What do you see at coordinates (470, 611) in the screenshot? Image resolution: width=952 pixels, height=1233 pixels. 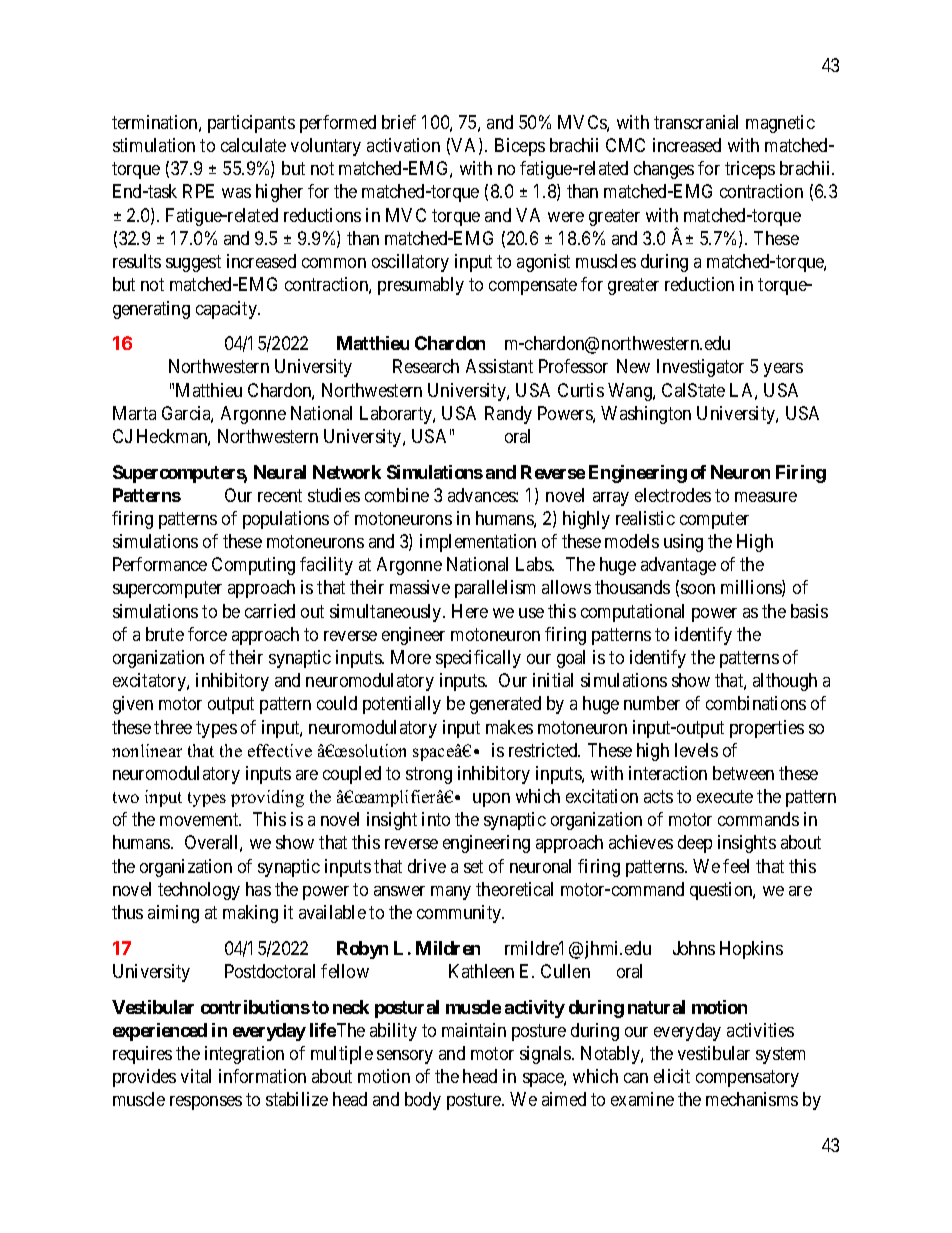 I see `Here` at bounding box center [470, 611].
